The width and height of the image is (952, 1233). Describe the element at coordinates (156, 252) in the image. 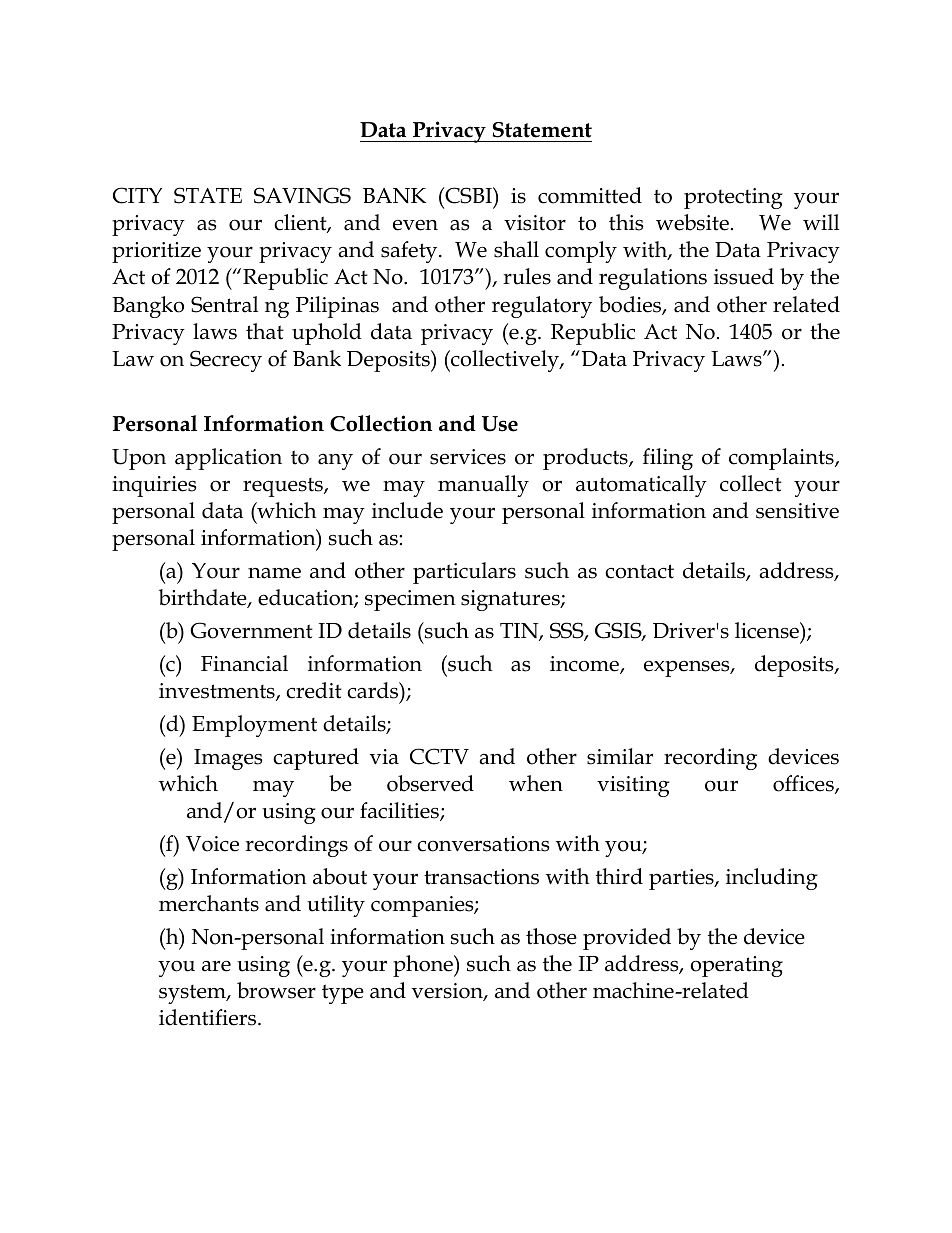

I see `prioritize` at that location.
